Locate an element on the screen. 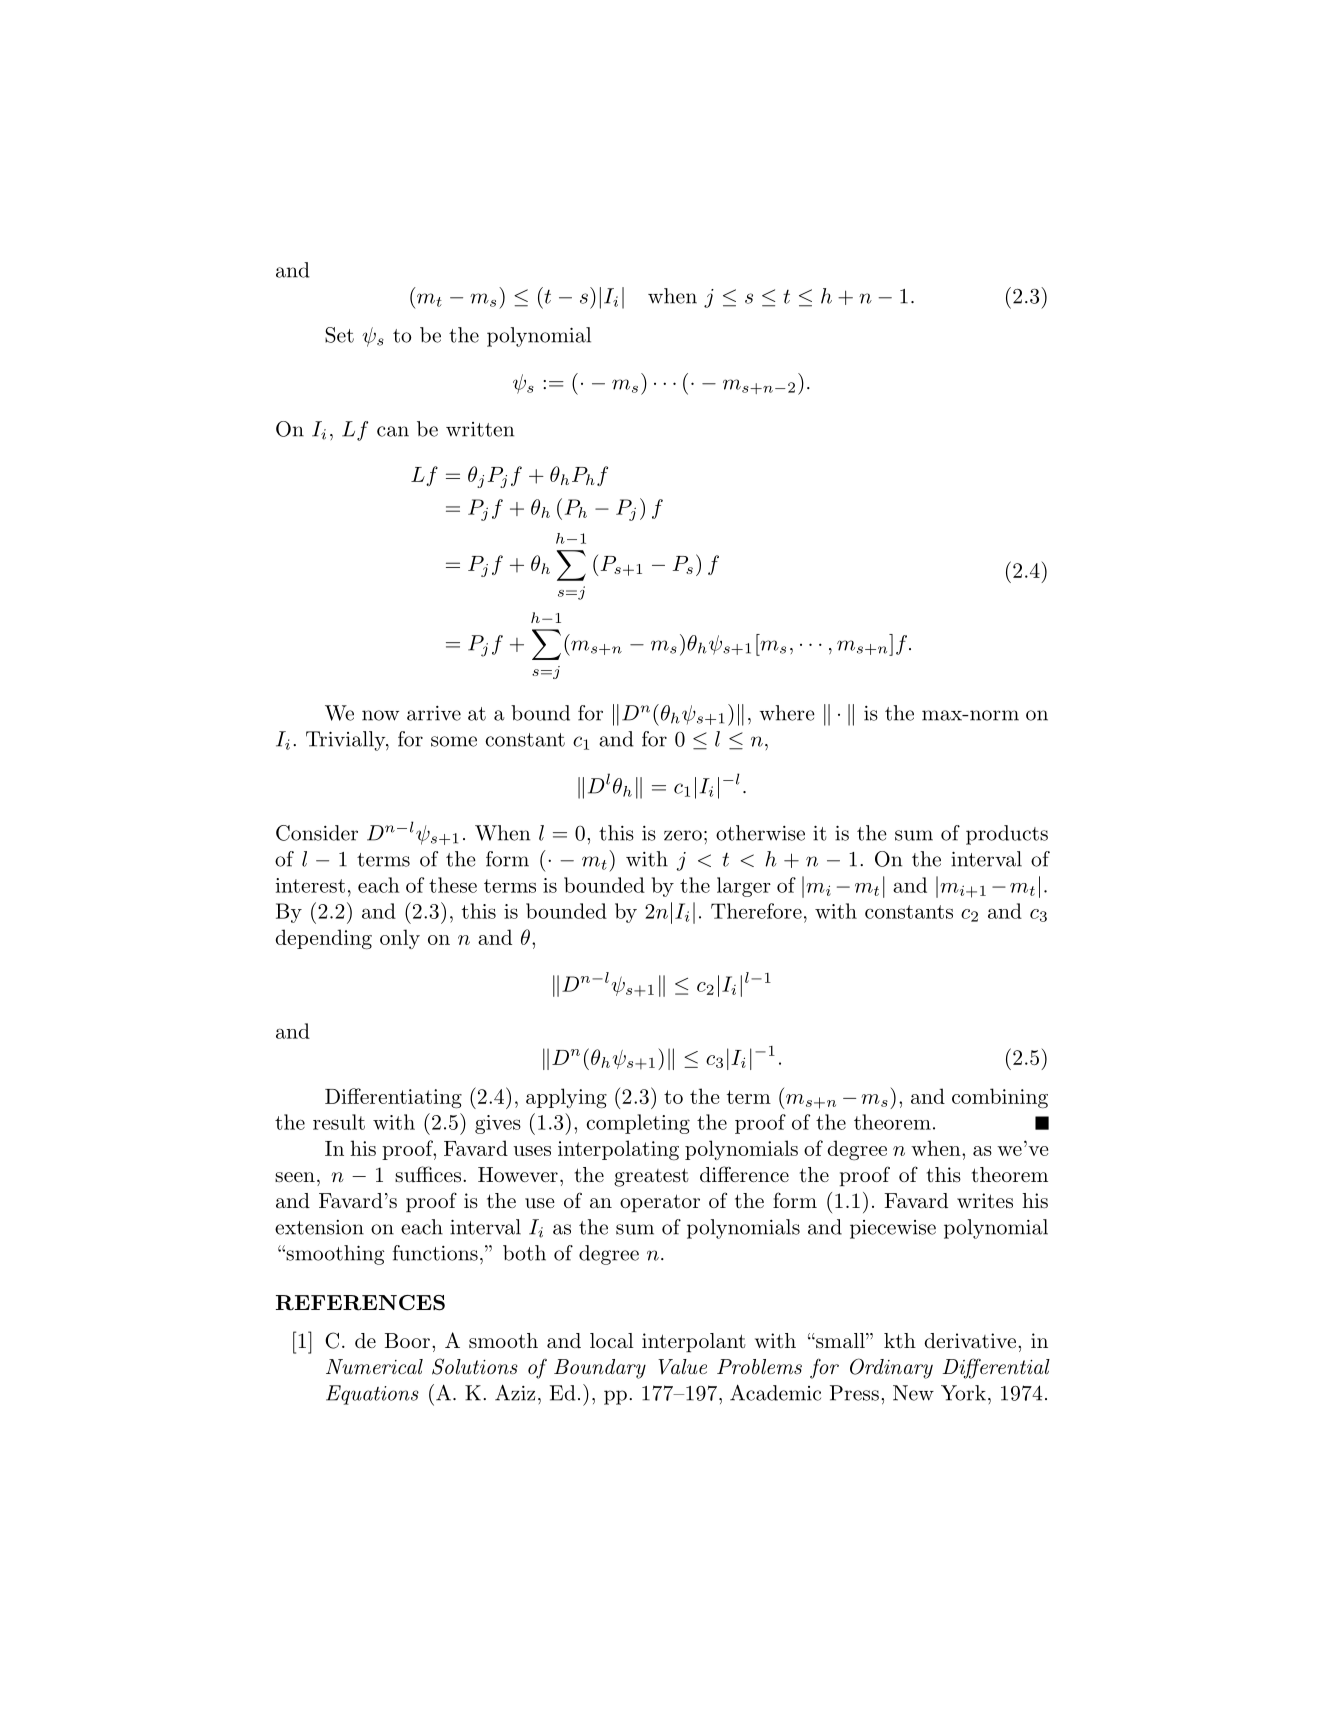 The height and width of the screenshot is (1729, 1336). now is located at coordinates (380, 715).
